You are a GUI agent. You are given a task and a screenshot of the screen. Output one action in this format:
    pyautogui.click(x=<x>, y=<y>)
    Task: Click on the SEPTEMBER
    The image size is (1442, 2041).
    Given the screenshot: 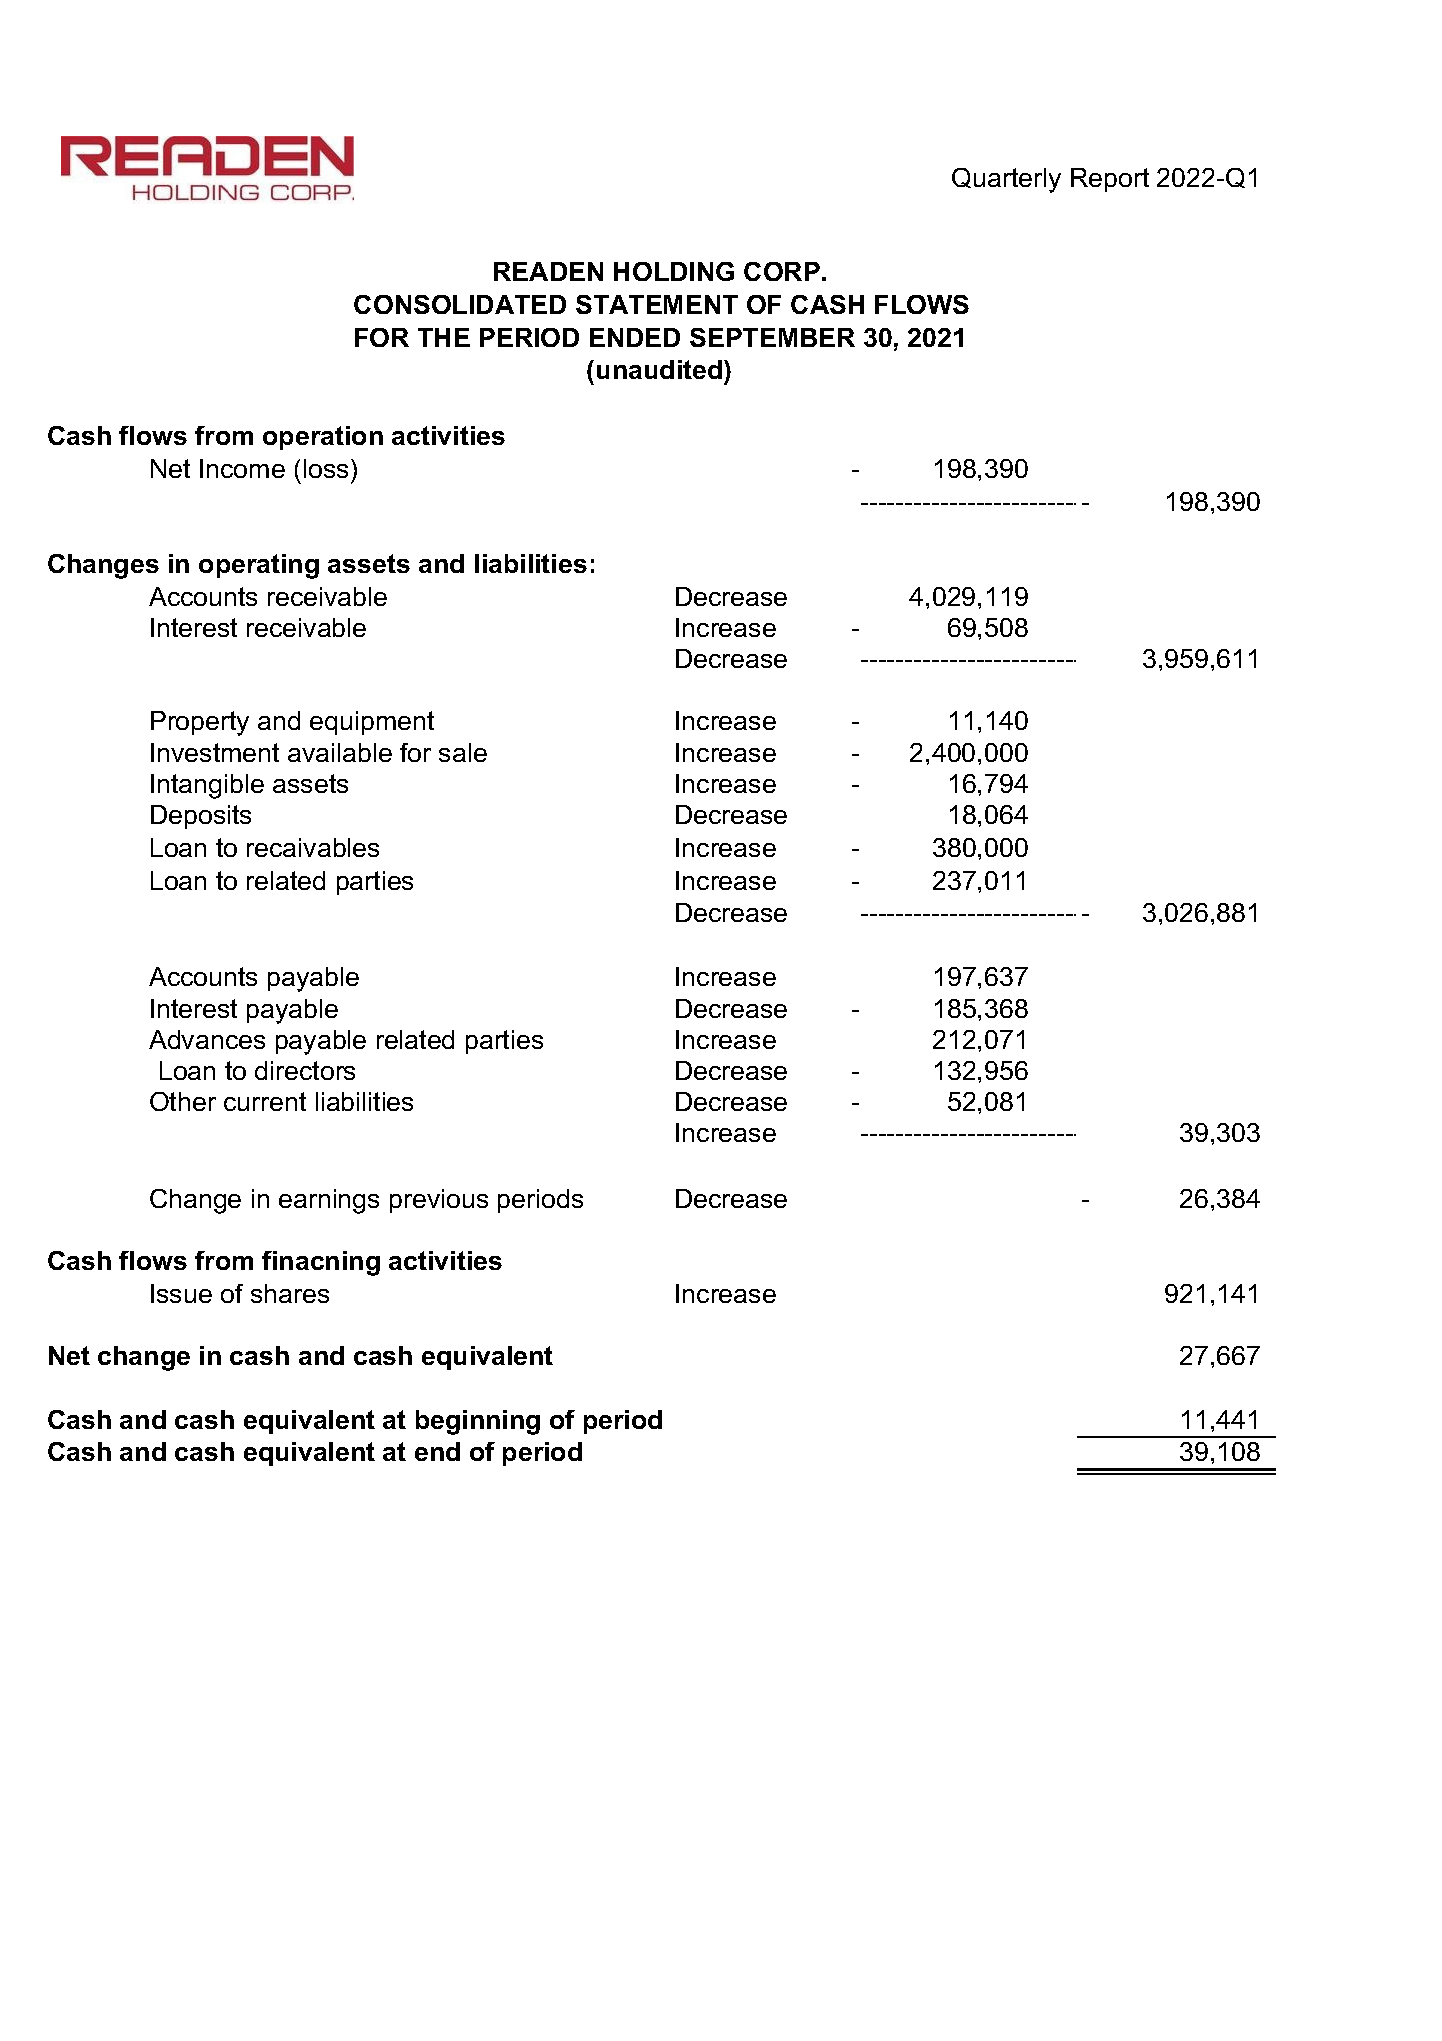 What is the action you would take?
    pyautogui.click(x=772, y=337)
